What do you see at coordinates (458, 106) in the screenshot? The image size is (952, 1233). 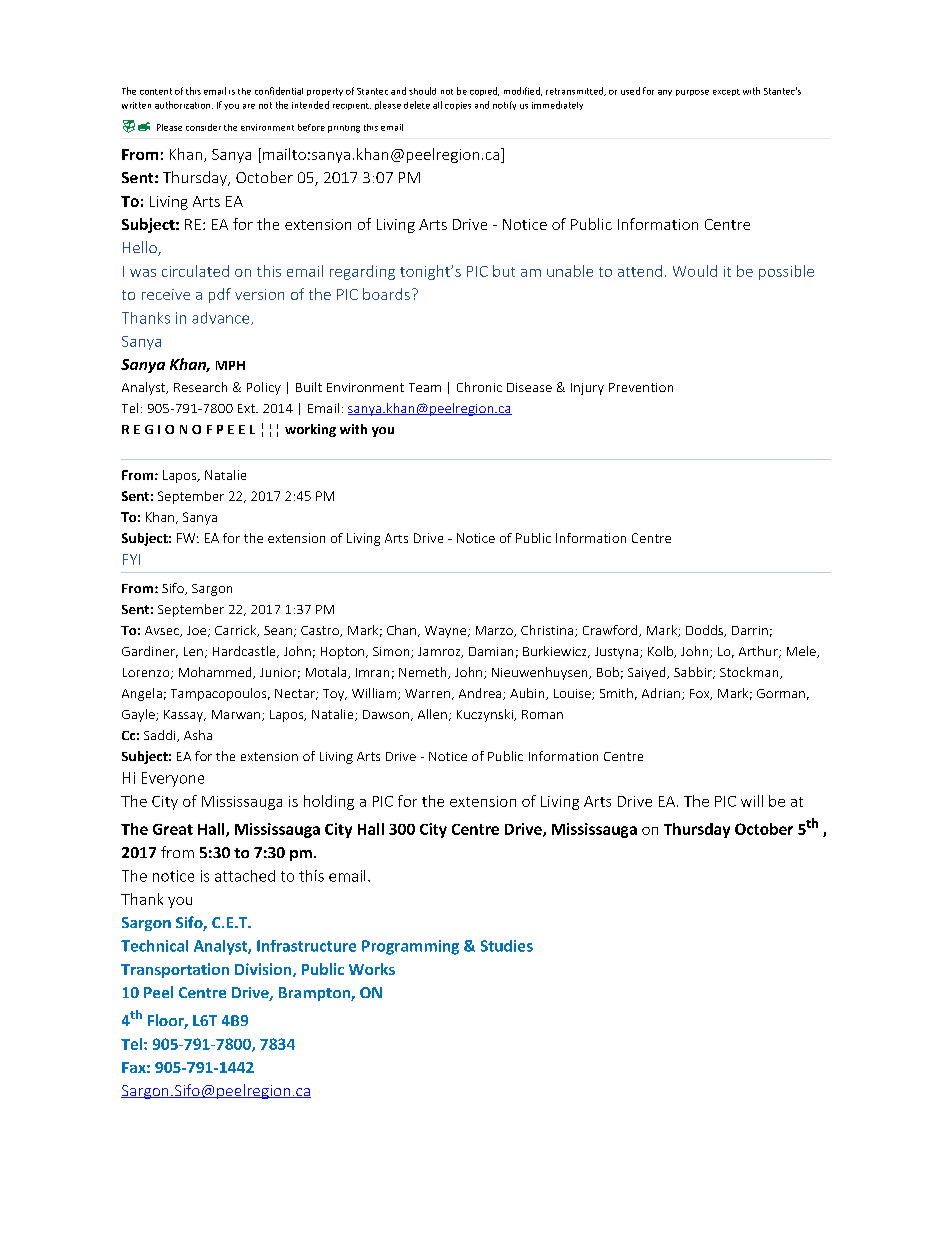 I see `copies` at bounding box center [458, 106].
